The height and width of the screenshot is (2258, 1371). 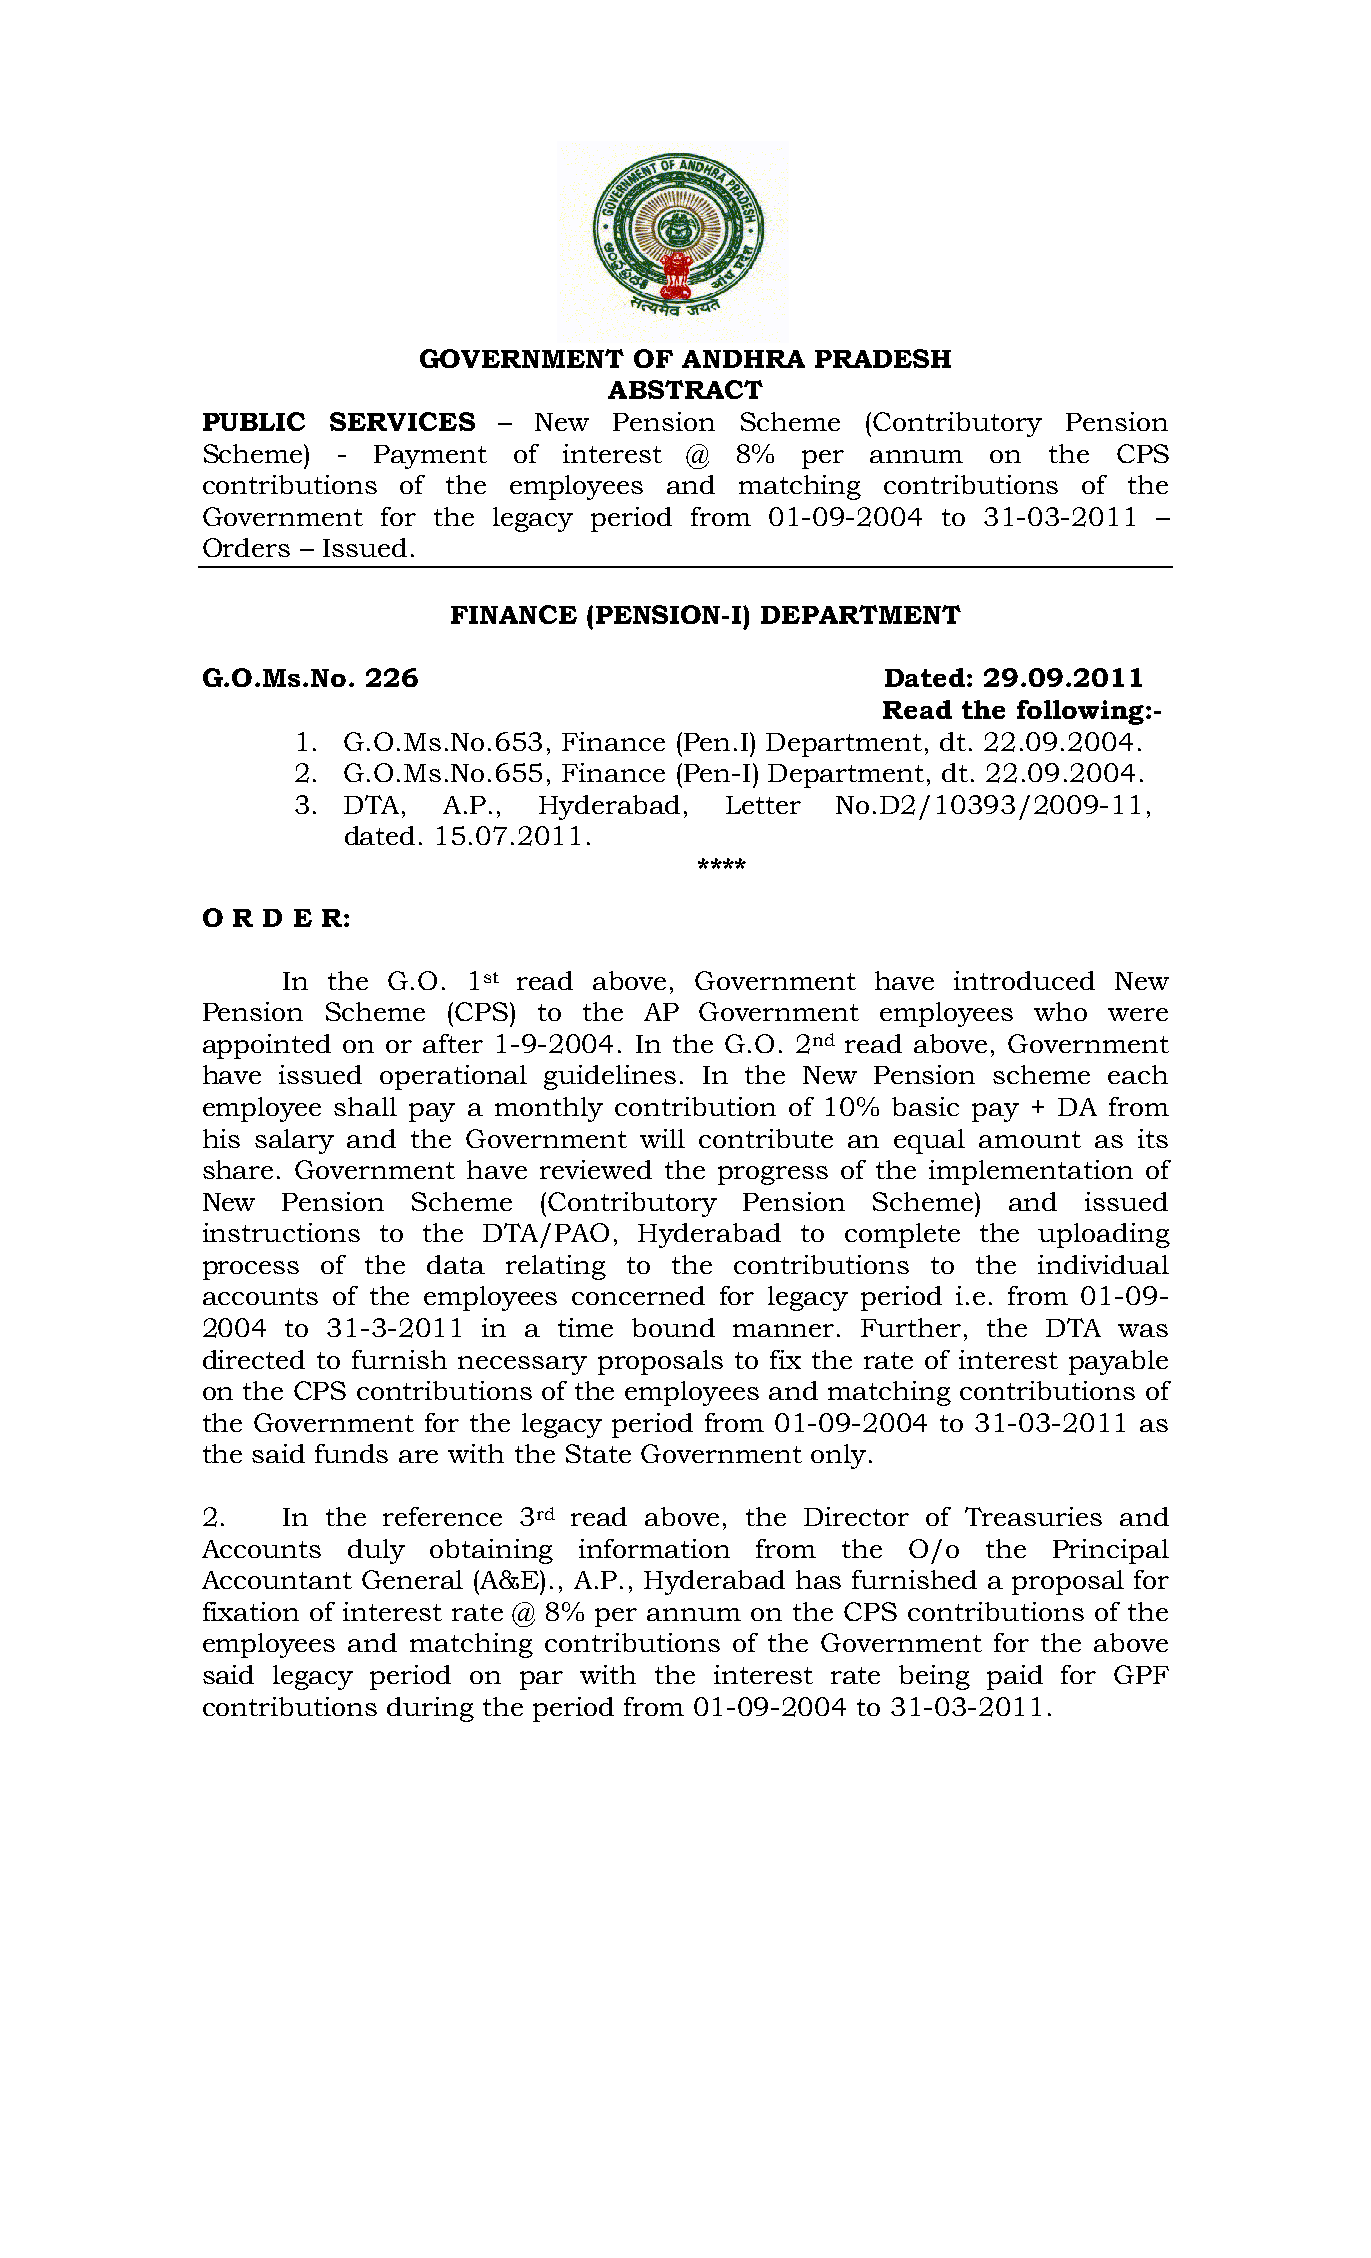 I want to click on payable, so click(x=1118, y=1362).
